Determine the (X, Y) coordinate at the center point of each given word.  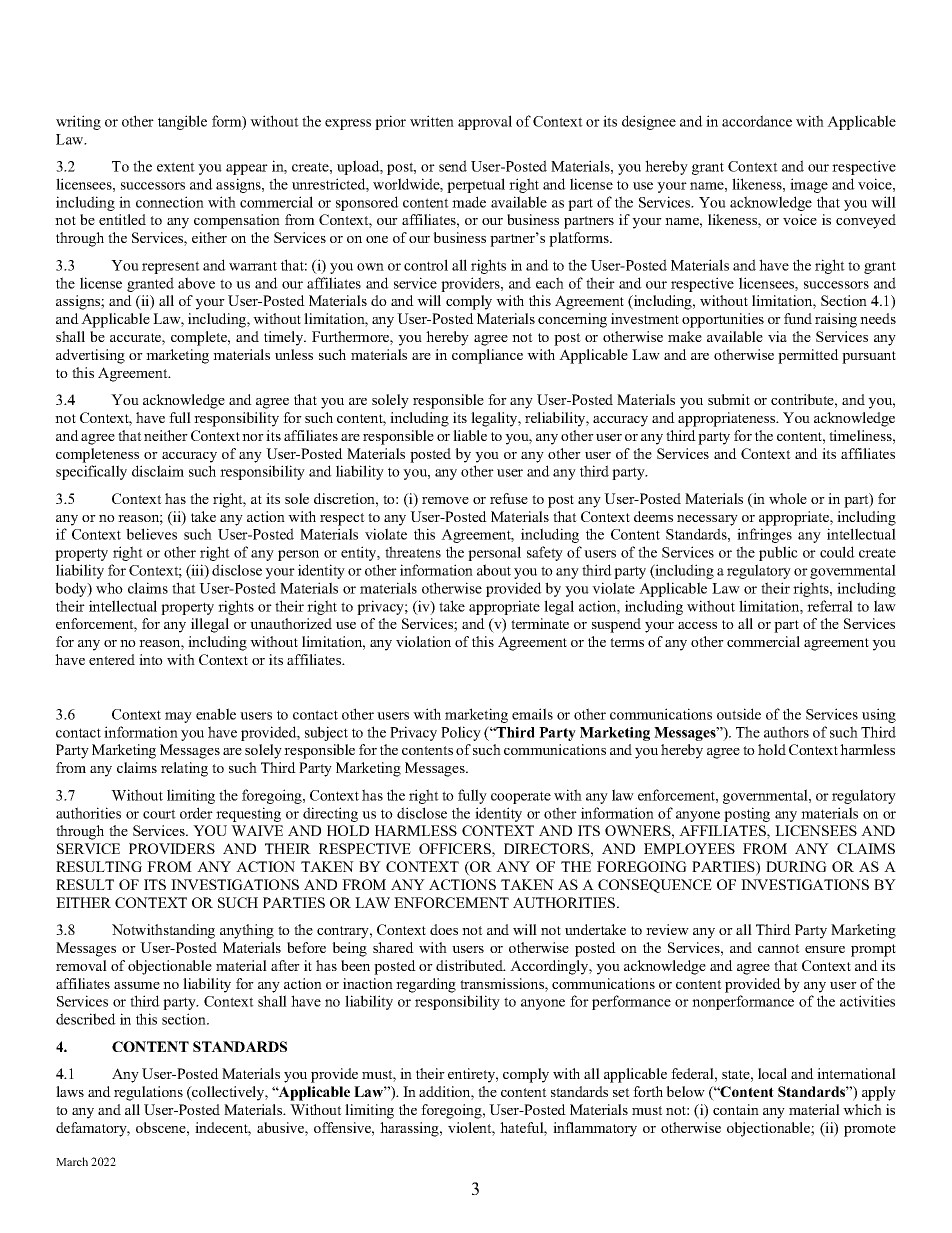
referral (830, 606)
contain (736, 1109)
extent (176, 167)
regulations (148, 1093)
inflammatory (595, 1129)
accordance (757, 121)
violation (423, 641)
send (453, 166)
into (151, 659)
